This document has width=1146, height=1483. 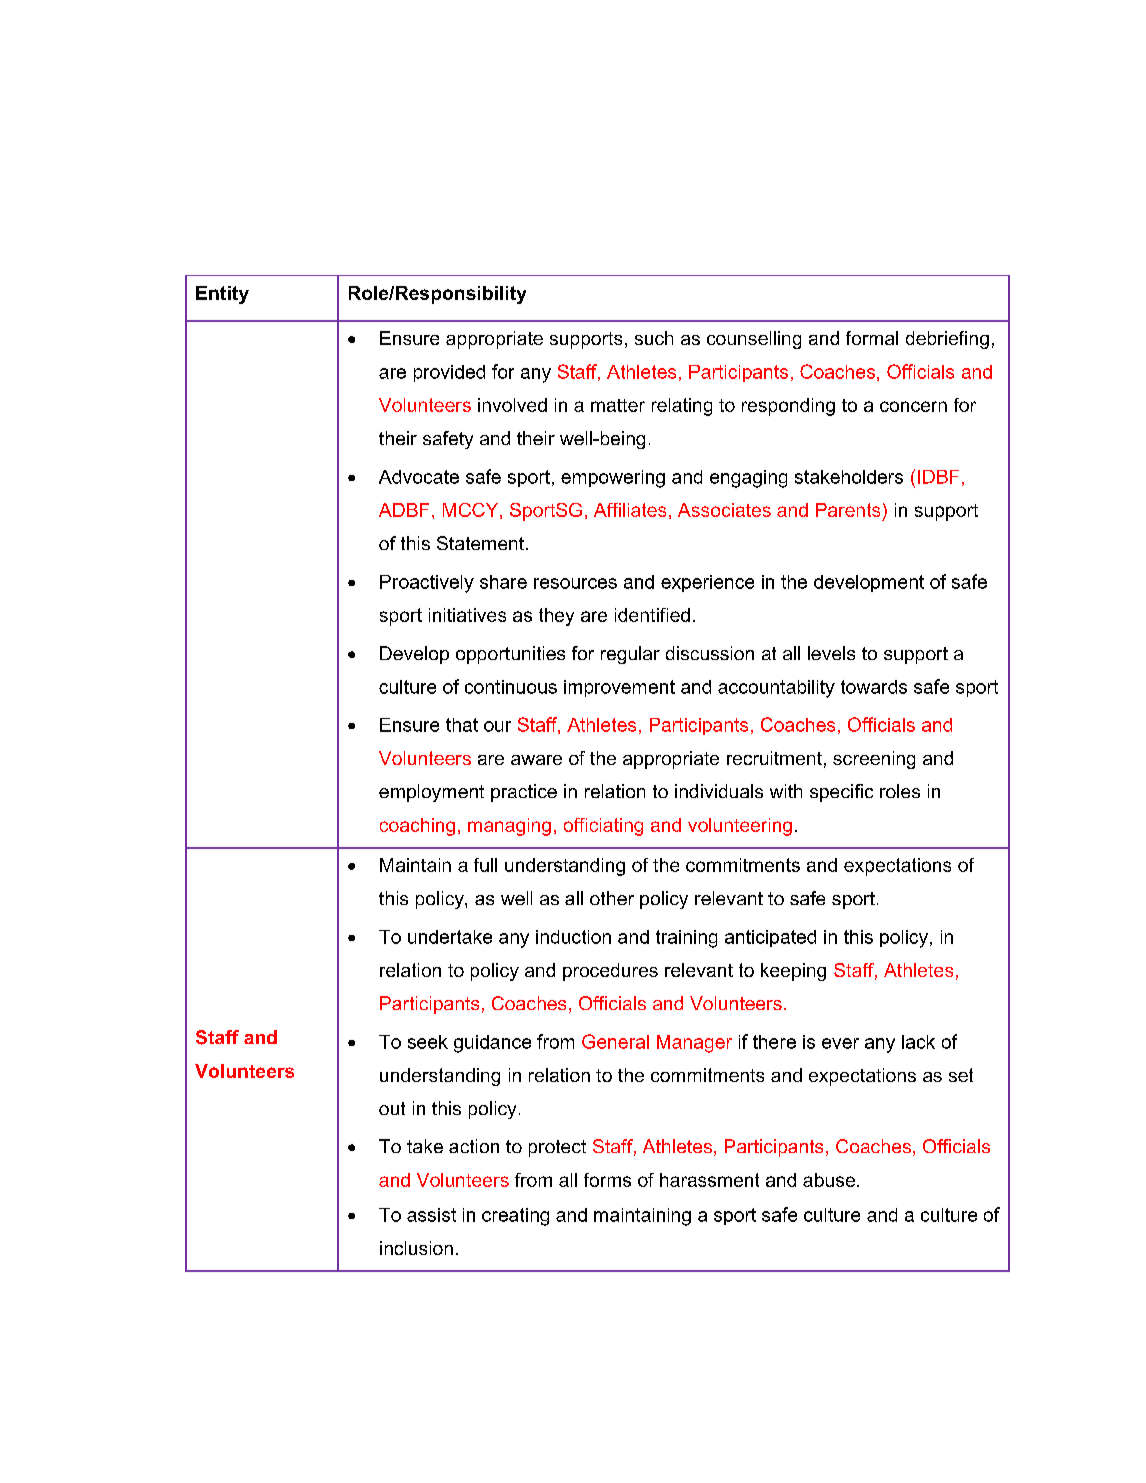 I want to click on procedures, so click(x=610, y=972).
